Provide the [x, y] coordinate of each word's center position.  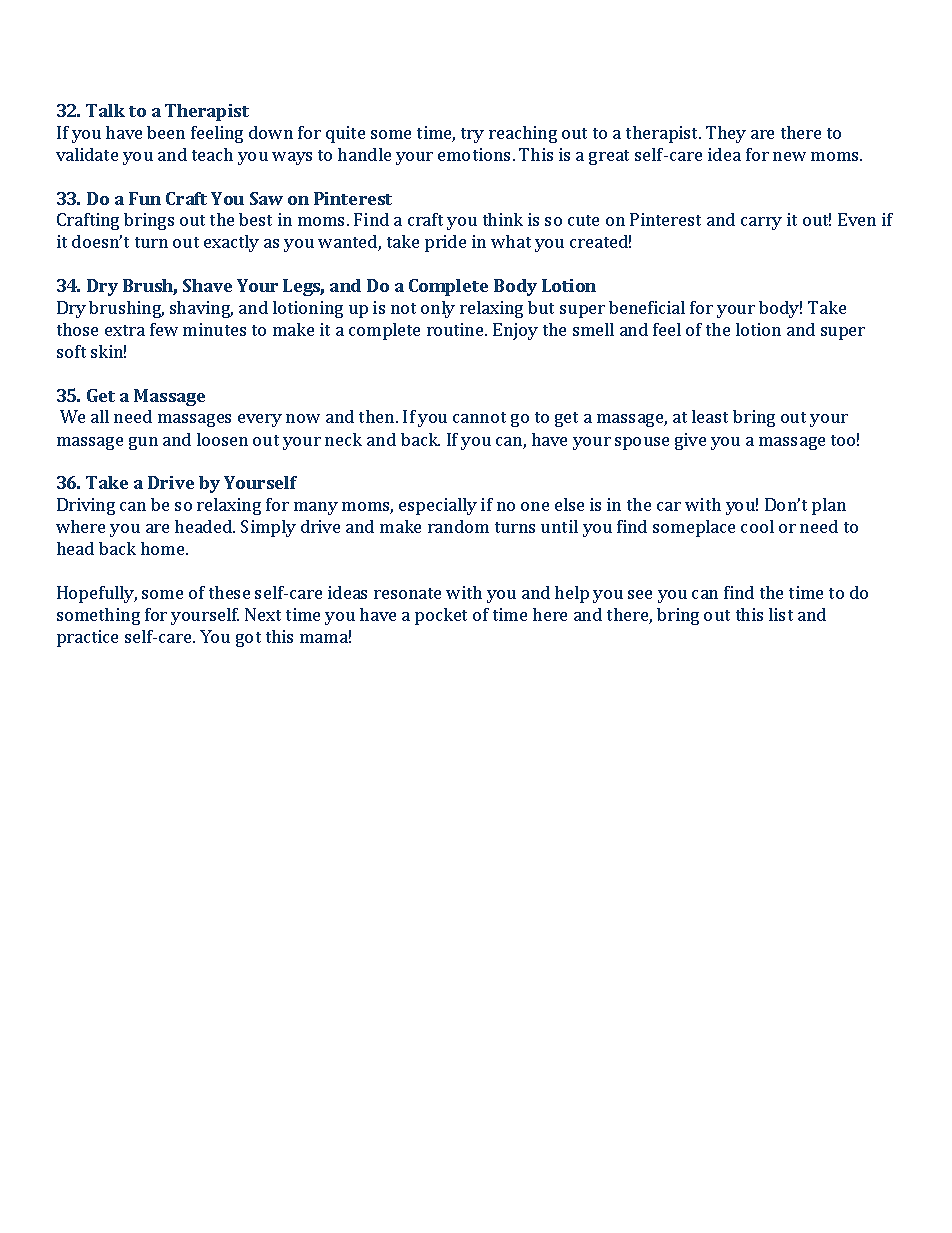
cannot [479, 417]
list [781, 614]
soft [71, 351]
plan [829, 506]
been [166, 132]
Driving [86, 506]
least [710, 416]
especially [438, 506]
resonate [407, 593]
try [472, 135]
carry [761, 223]
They [726, 134]
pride [445, 243]
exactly [231, 243]
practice [87, 638]
